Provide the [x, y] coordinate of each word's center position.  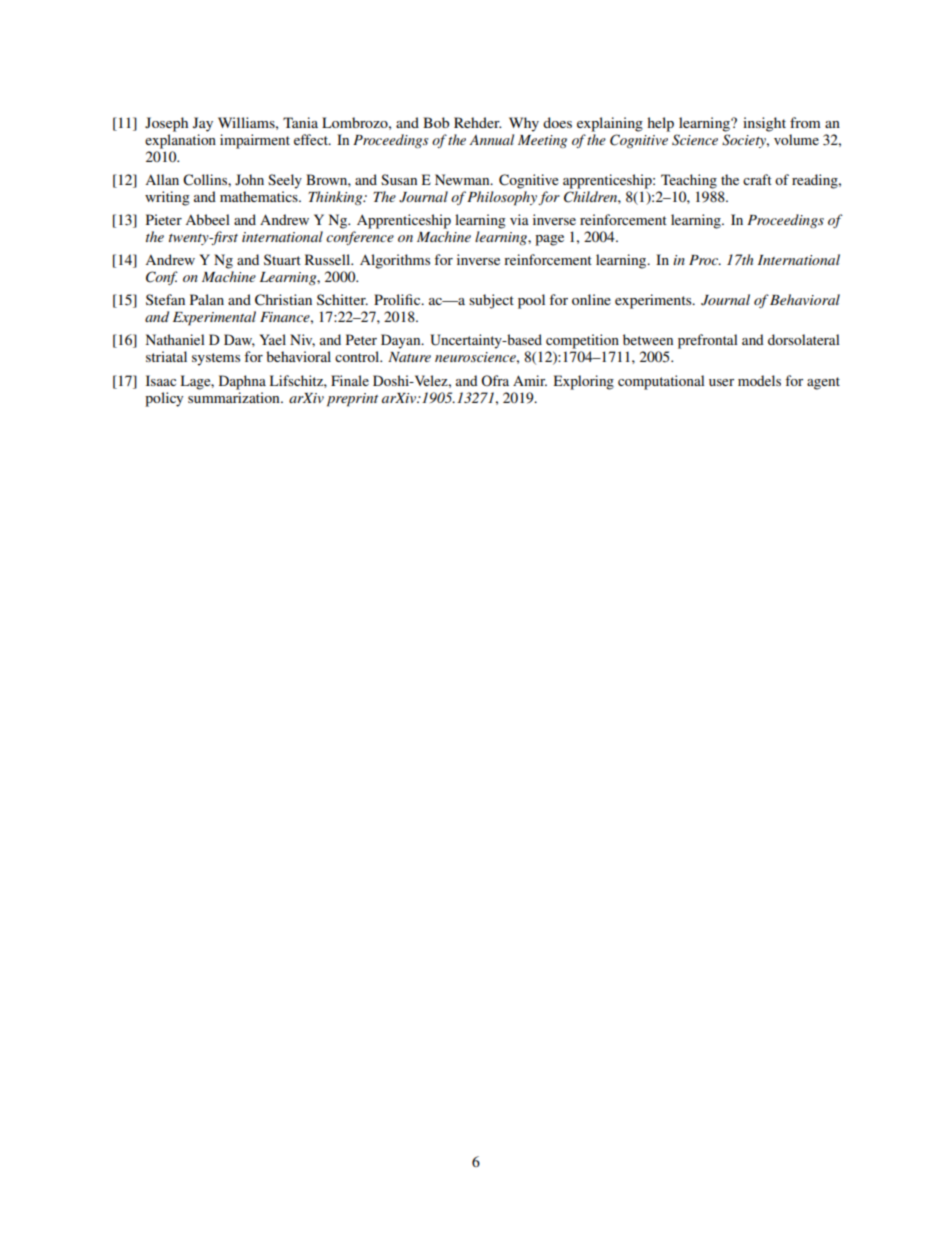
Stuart [282, 259]
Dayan [402, 341]
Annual [491, 139]
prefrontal [708, 341]
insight [764, 124]
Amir [530, 380]
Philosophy [502, 198]
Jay [203, 124]
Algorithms [395, 261]
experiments [654, 301]
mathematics [260, 196]
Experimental [214, 318]
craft [757, 179]
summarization [235, 397]
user [721, 382]
